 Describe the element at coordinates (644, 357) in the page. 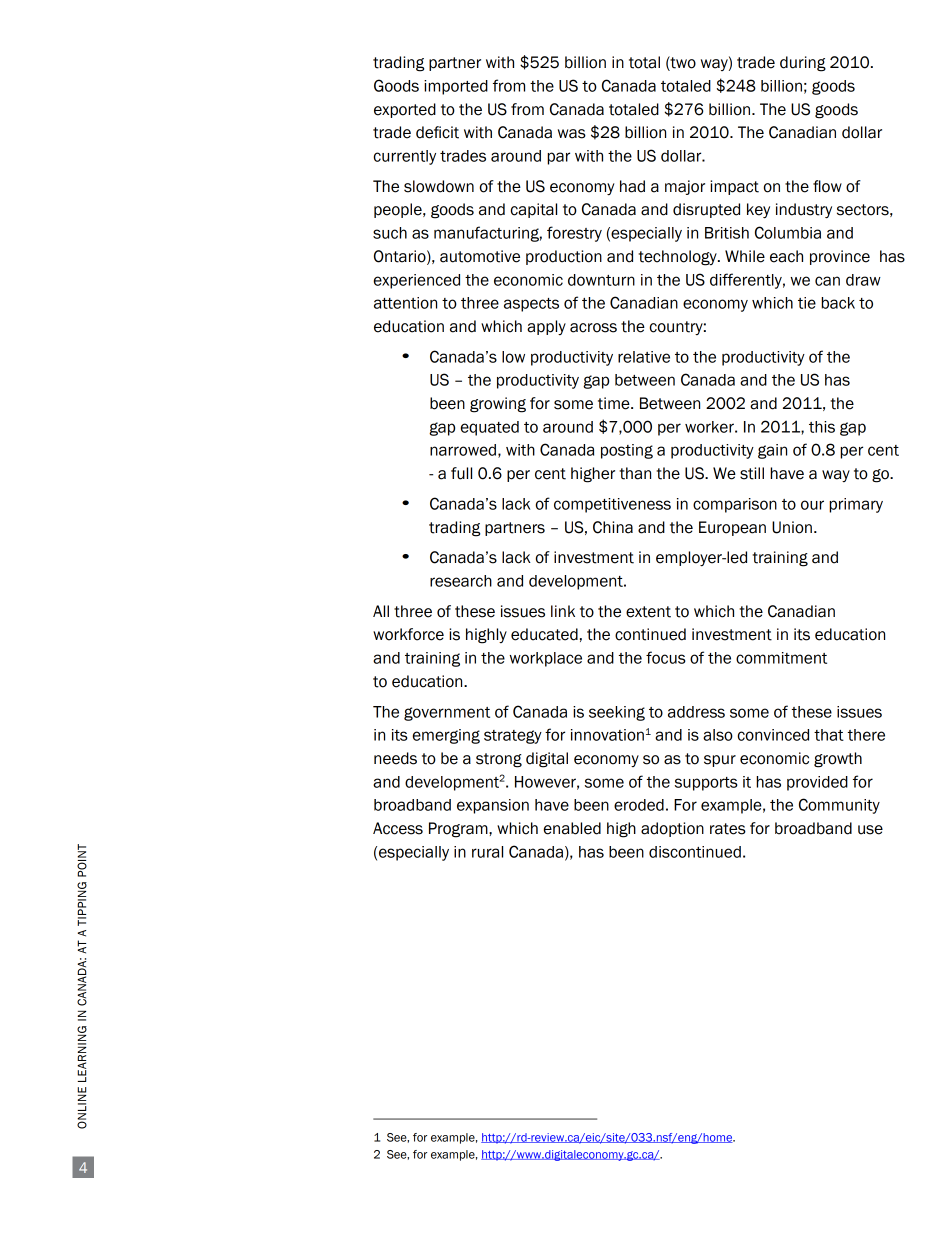

I see `relative` at that location.
